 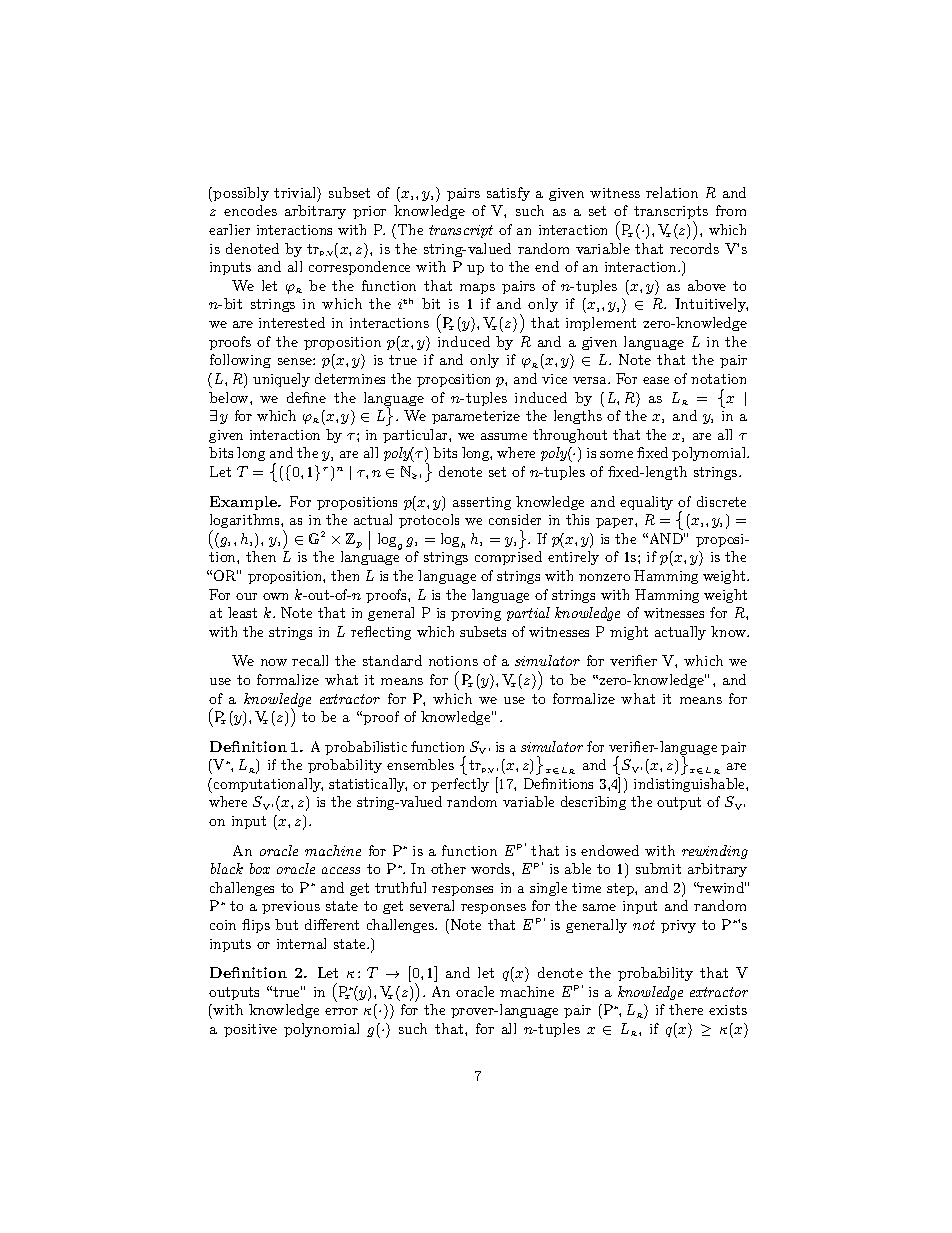 What do you see at coordinates (593, 803) in the screenshot?
I see `describing` at bounding box center [593, 803].
